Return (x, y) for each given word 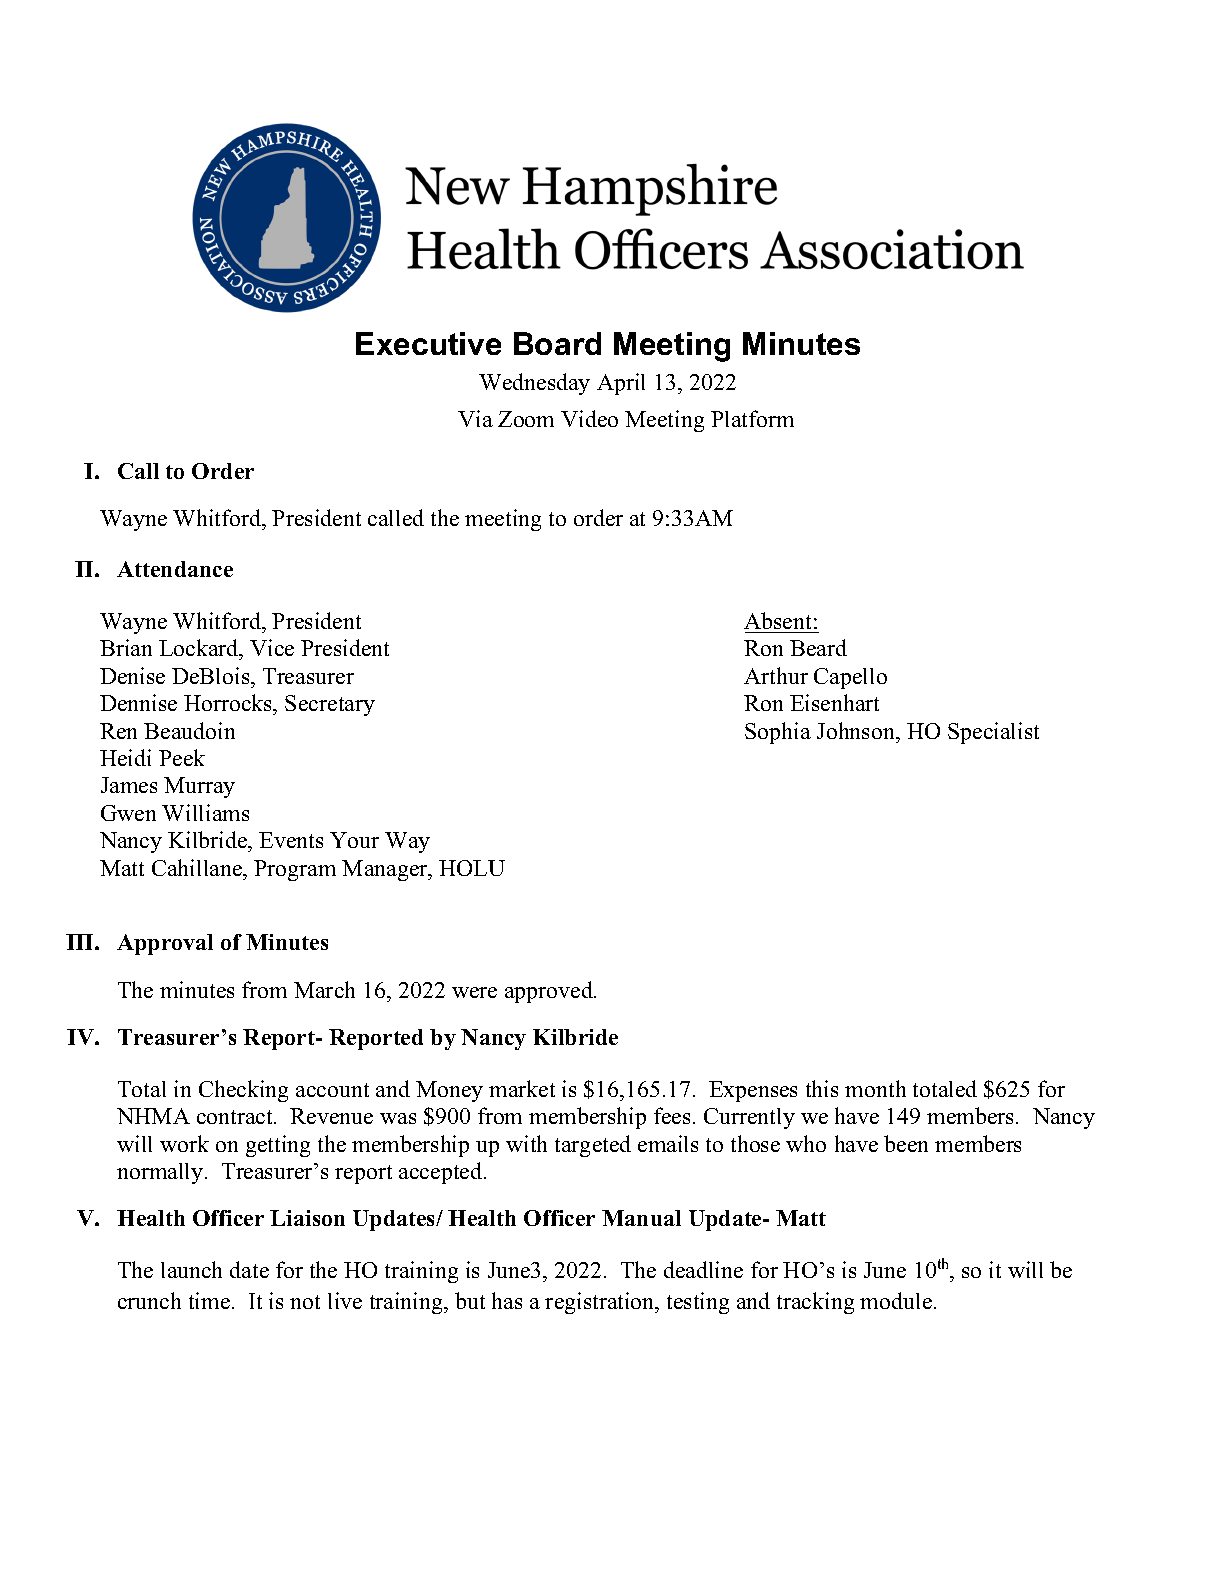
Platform (752, 418)
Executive (428, 343)
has (507, 1300)
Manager (386, 870)
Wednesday (534, 384)
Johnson (857, 730)
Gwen (128, 813)
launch (191, 1269)
